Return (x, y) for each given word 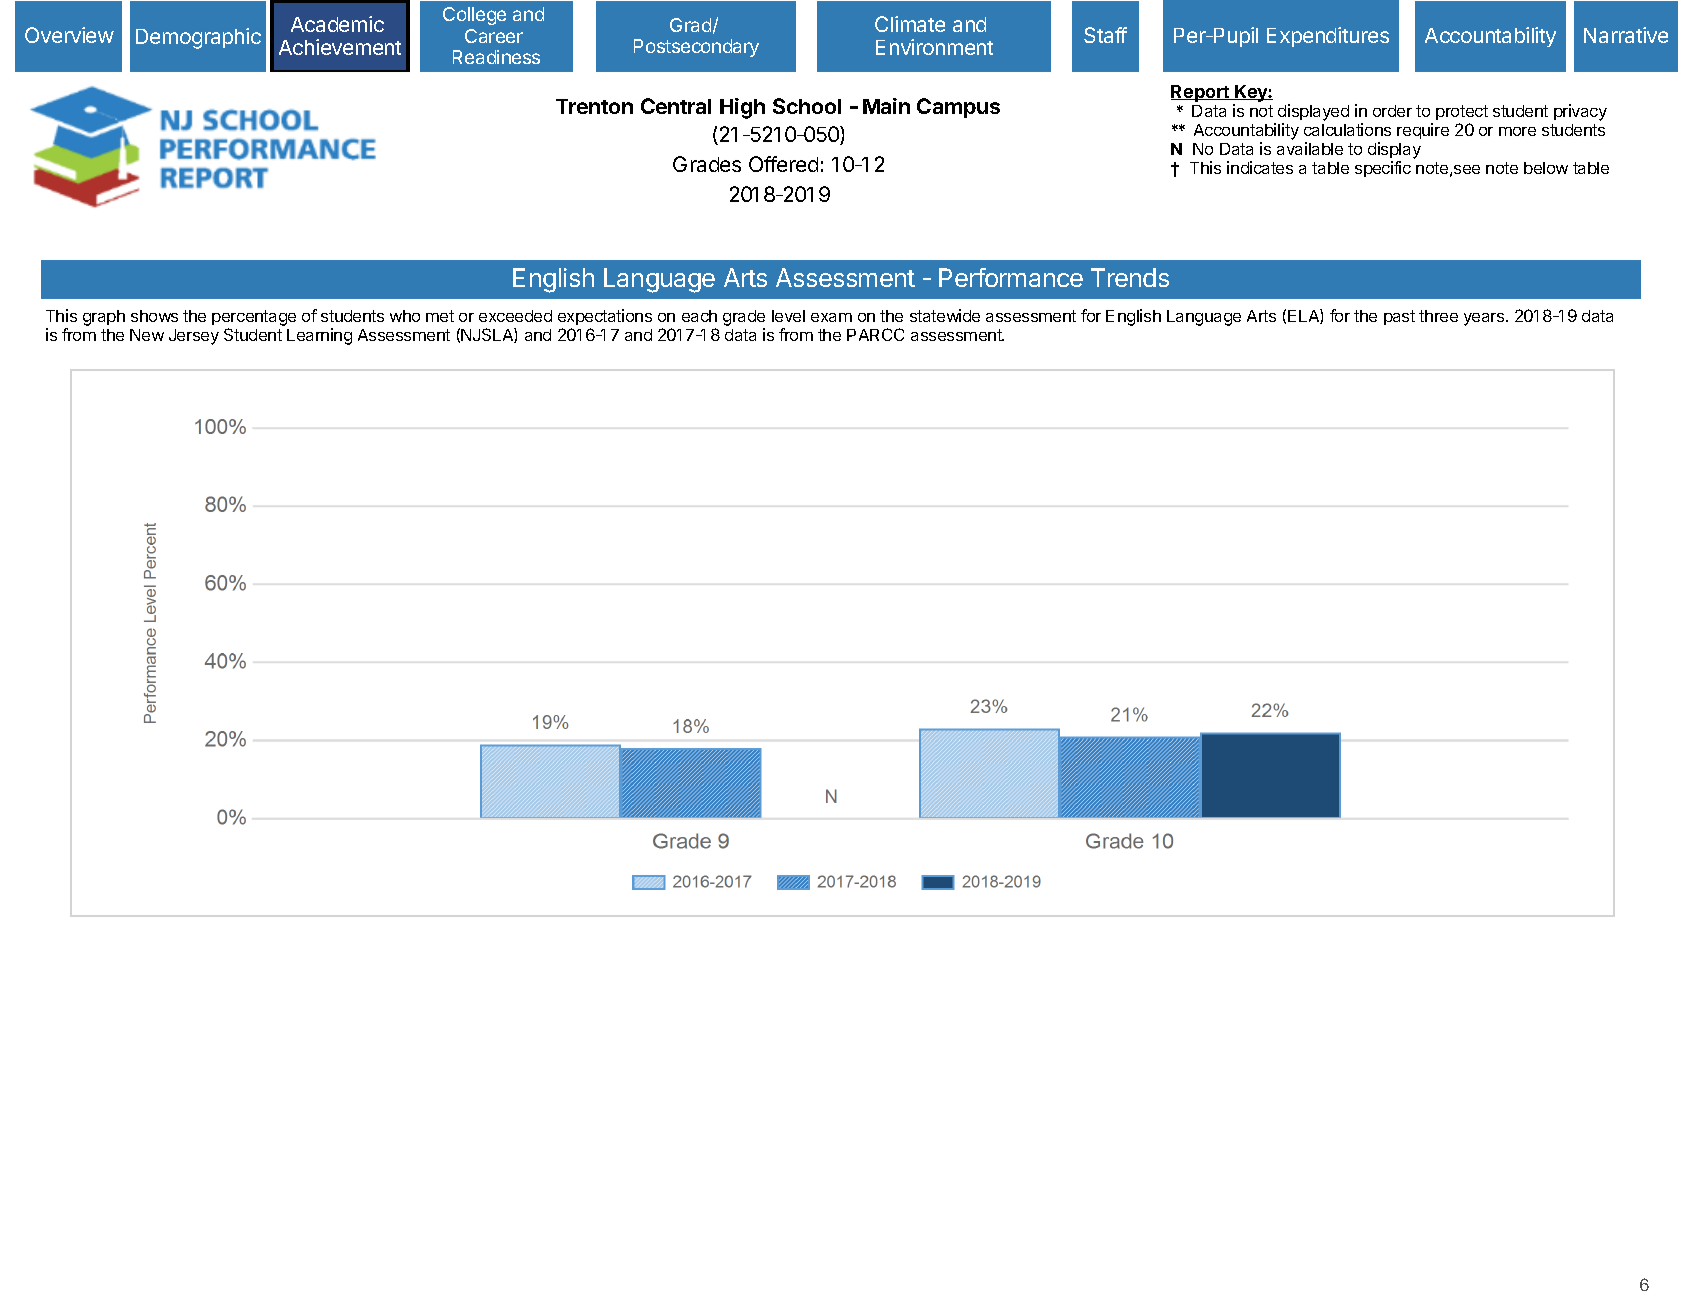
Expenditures (1328, 37)
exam (831, 317)
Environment (934, 47)
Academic (337, 24)
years (1485, 319)
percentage (254, 319)
